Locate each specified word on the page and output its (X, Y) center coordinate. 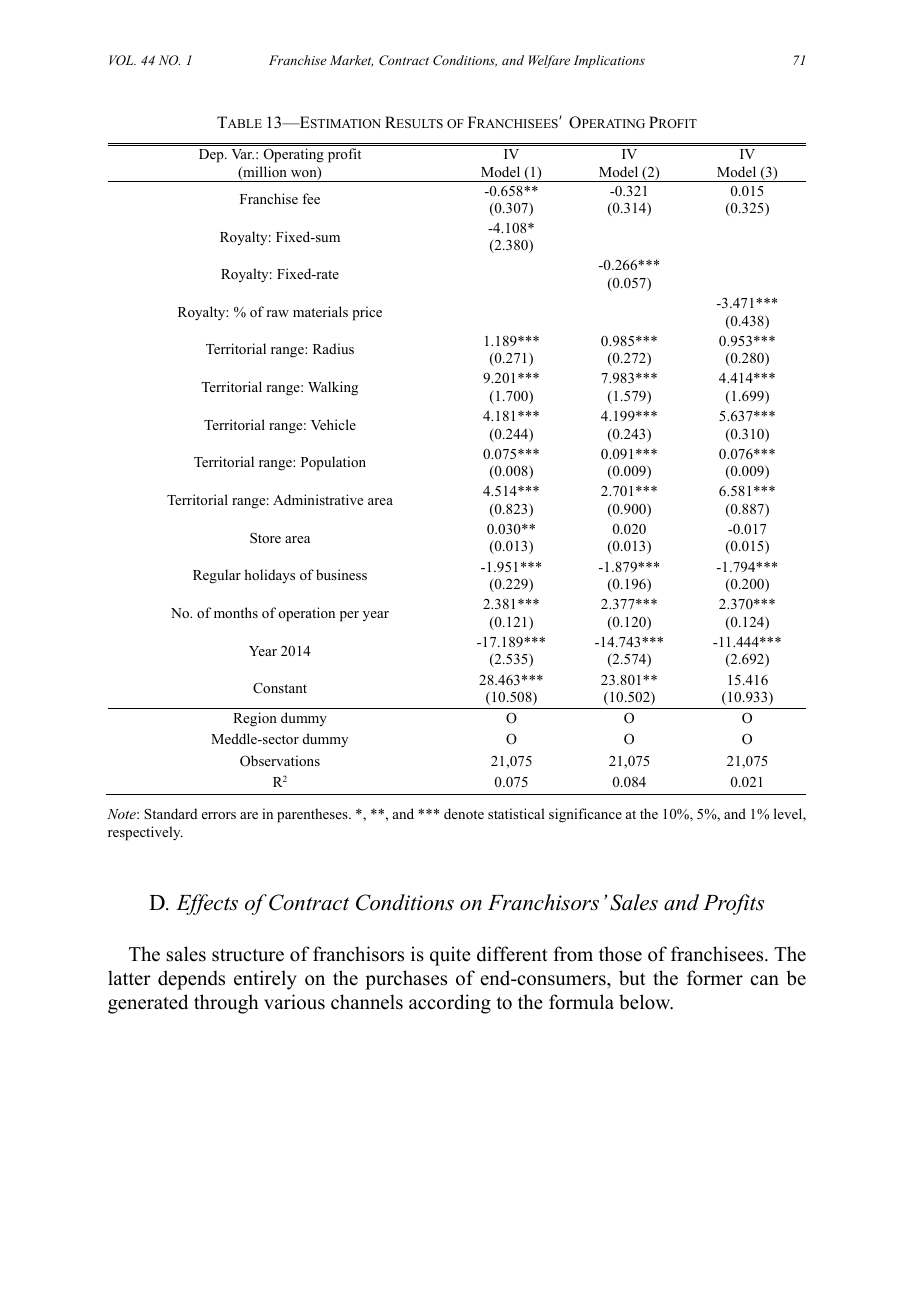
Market (351, 61)
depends (191, 980)
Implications (609, 61)
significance (585, 815)
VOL (122, 60)
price (367, 313)
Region (255, 719)
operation (306, 614)
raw (278, 313)
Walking (333, 388)
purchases (406, 980)
